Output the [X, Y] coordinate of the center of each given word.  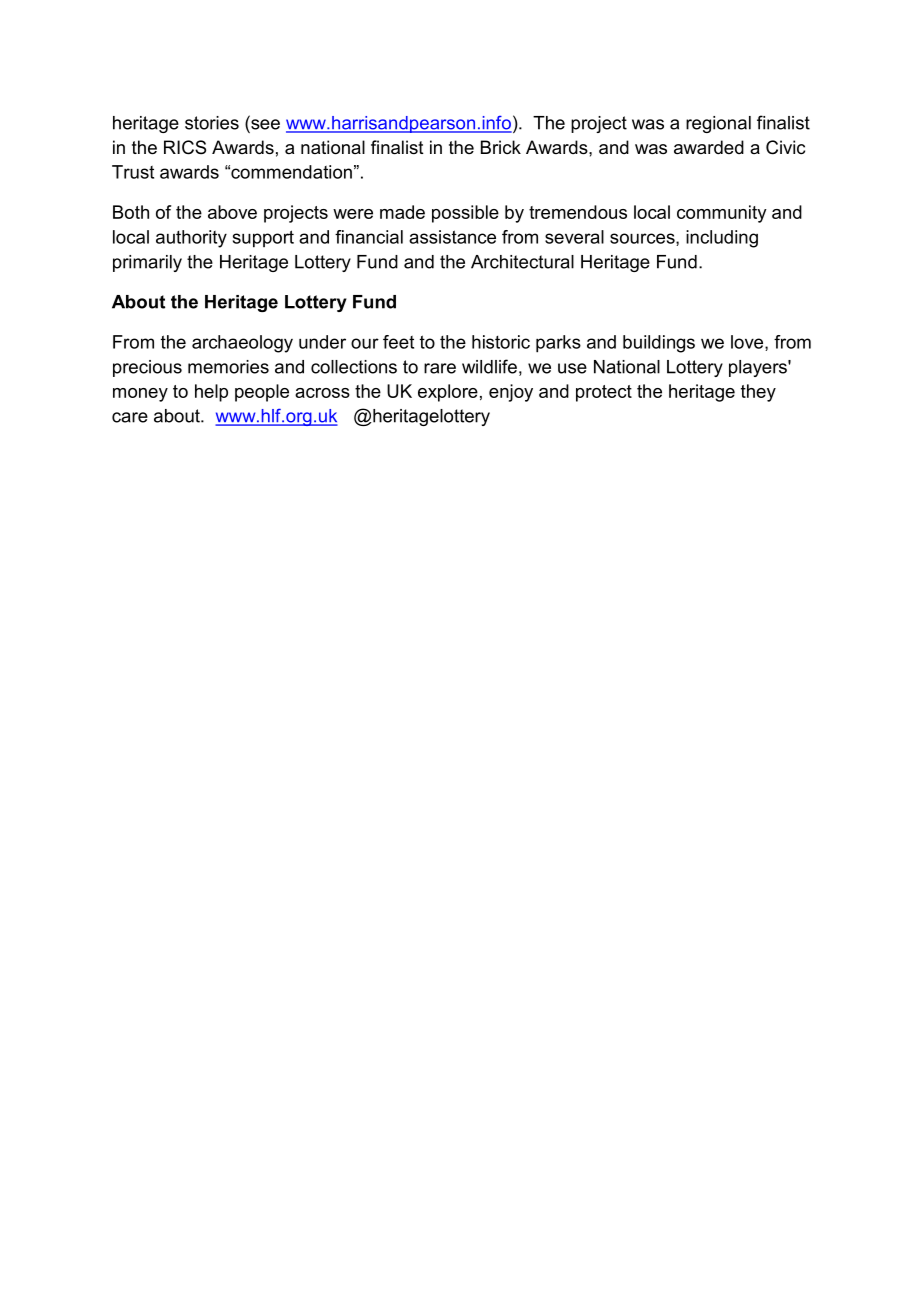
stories [212, 123]
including [722, 239]
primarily [147, 263]
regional [718, 124]
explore [448, 393]
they [758, 393]
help [211, 393]
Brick [501, 147]
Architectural [522, 262]
